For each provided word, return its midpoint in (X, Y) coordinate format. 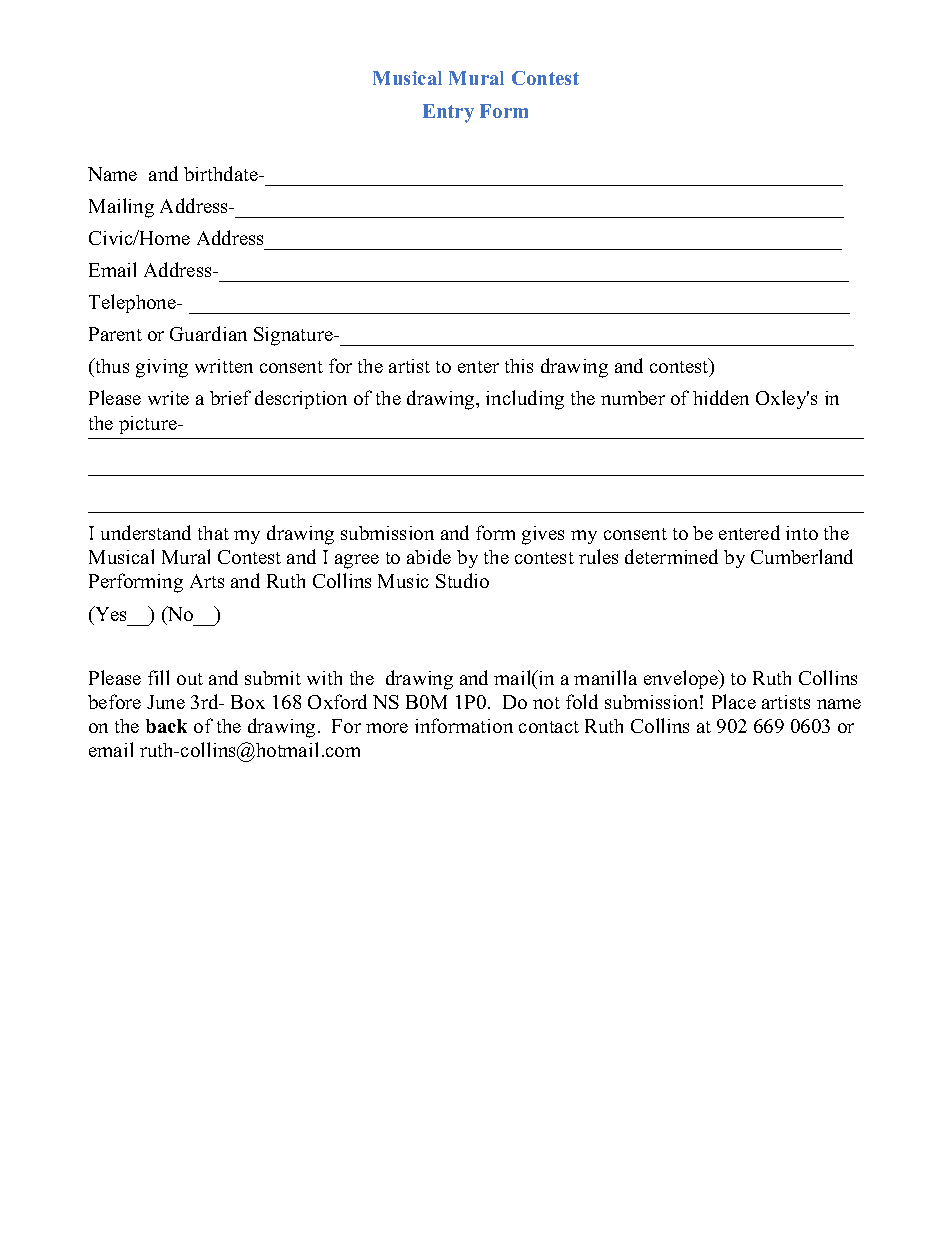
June (166, 702)
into (802, 533)
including (525, 400)
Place (734, 701)
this (519, 366)
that (213, 533)
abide (429, 556)
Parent (115, 334)
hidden (721, 397)
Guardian (208, 333)
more (387, 728)
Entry (448, 113)
